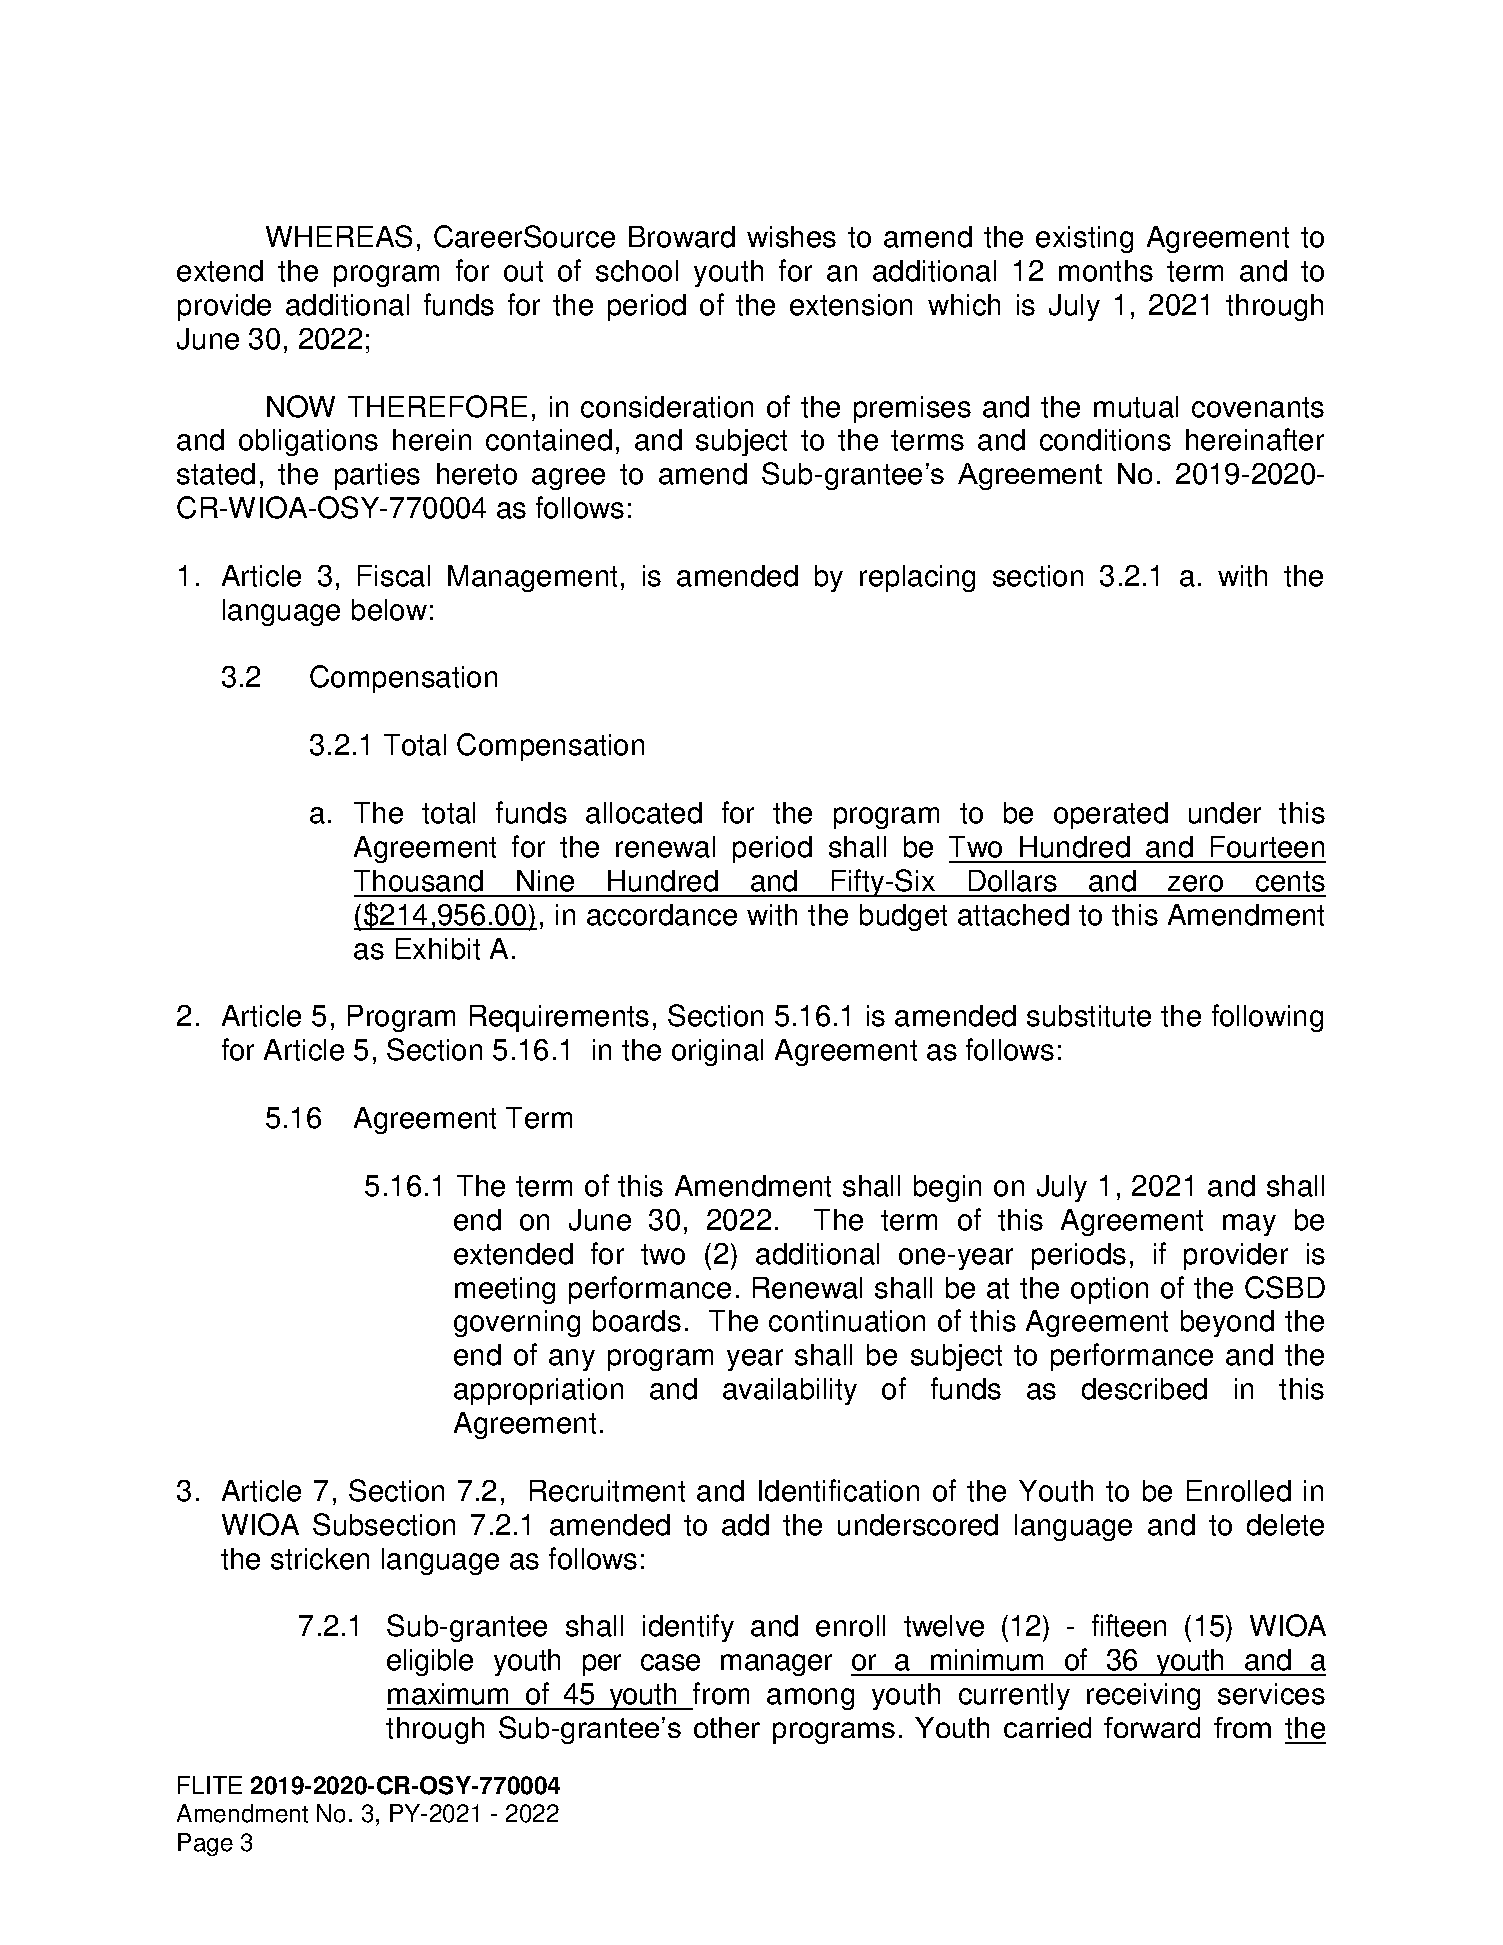 This image has width=1503, height=1945. I want to click on Fiscal, so click(394, 576).
